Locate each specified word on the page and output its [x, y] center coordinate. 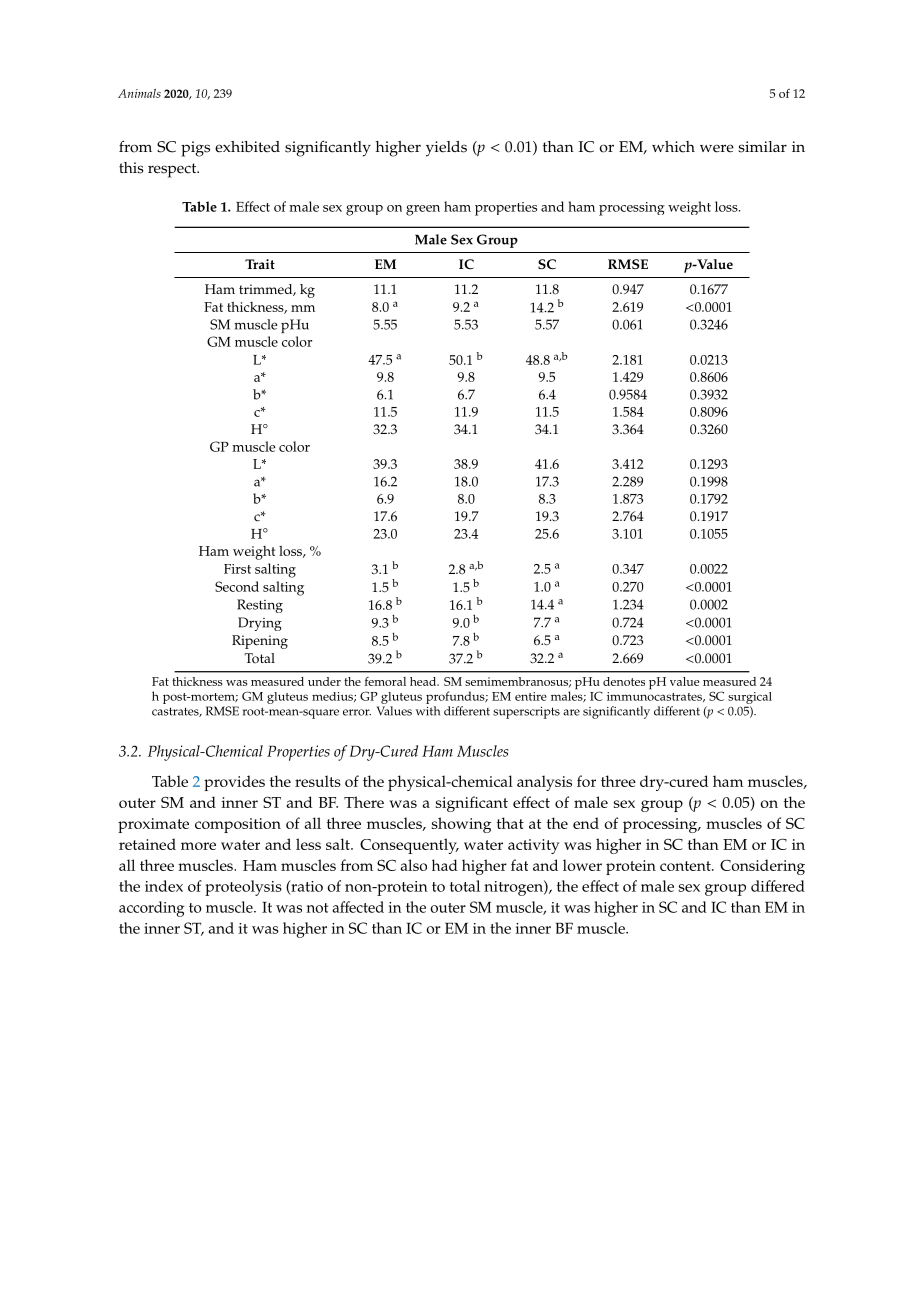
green [423, 210]
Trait [260, 264]
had [445, 865]
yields [446, 149]
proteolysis [243, 888]
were [717, 148]
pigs [195, 149]
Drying [260, 624]
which [673, 147]
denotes [624, 681]
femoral [385, 681]
